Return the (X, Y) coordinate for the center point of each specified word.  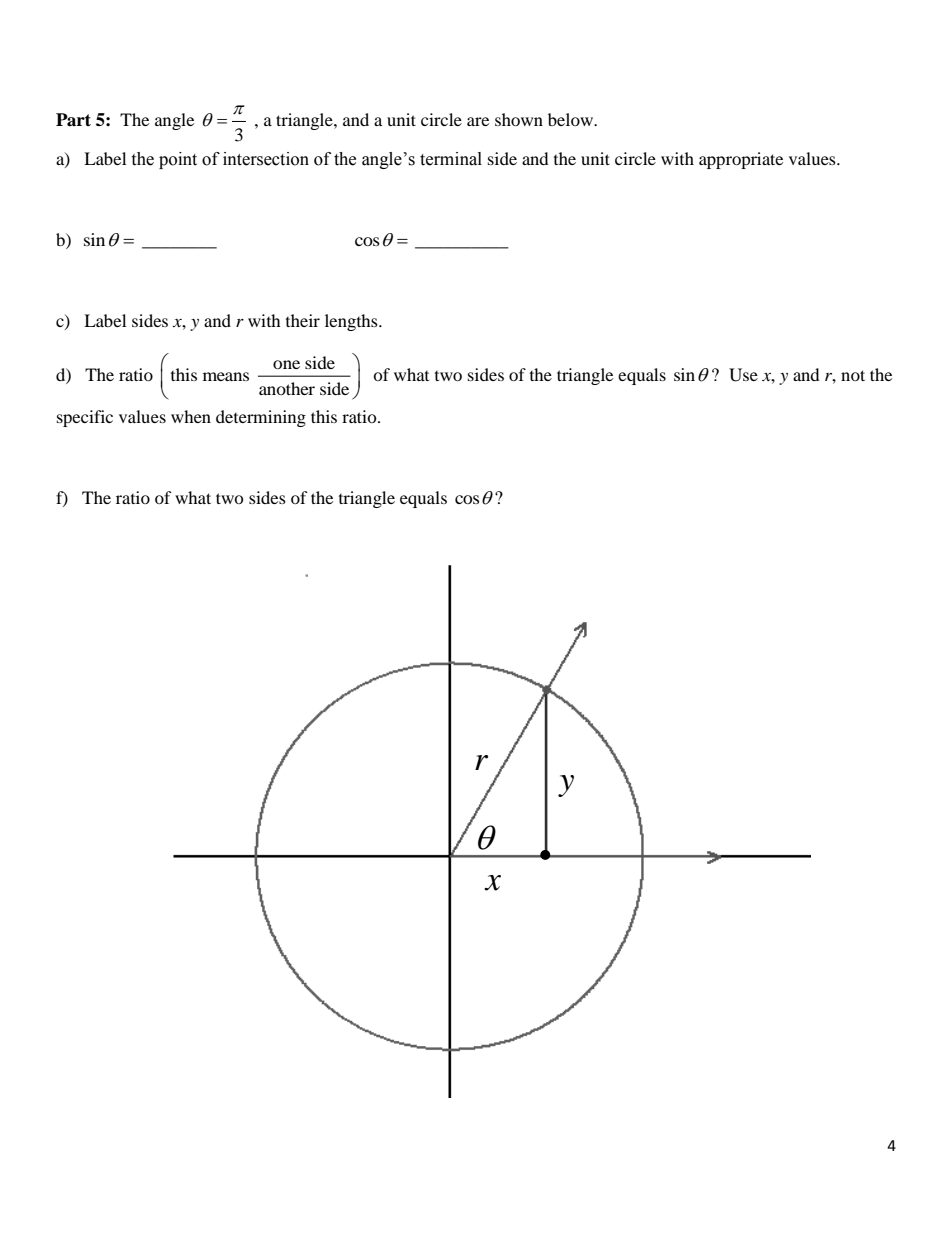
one (286, 364)
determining (261, 418)
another (287, 388)
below (571, 119)
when (191, 416)
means (226, 376)
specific (85, 418)
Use (743, 375)
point (178, 160)
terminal (451, 159)
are (478, 121)
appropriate (741, 160)
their (303, 320)
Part (73, 120)
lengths (352, 322)
